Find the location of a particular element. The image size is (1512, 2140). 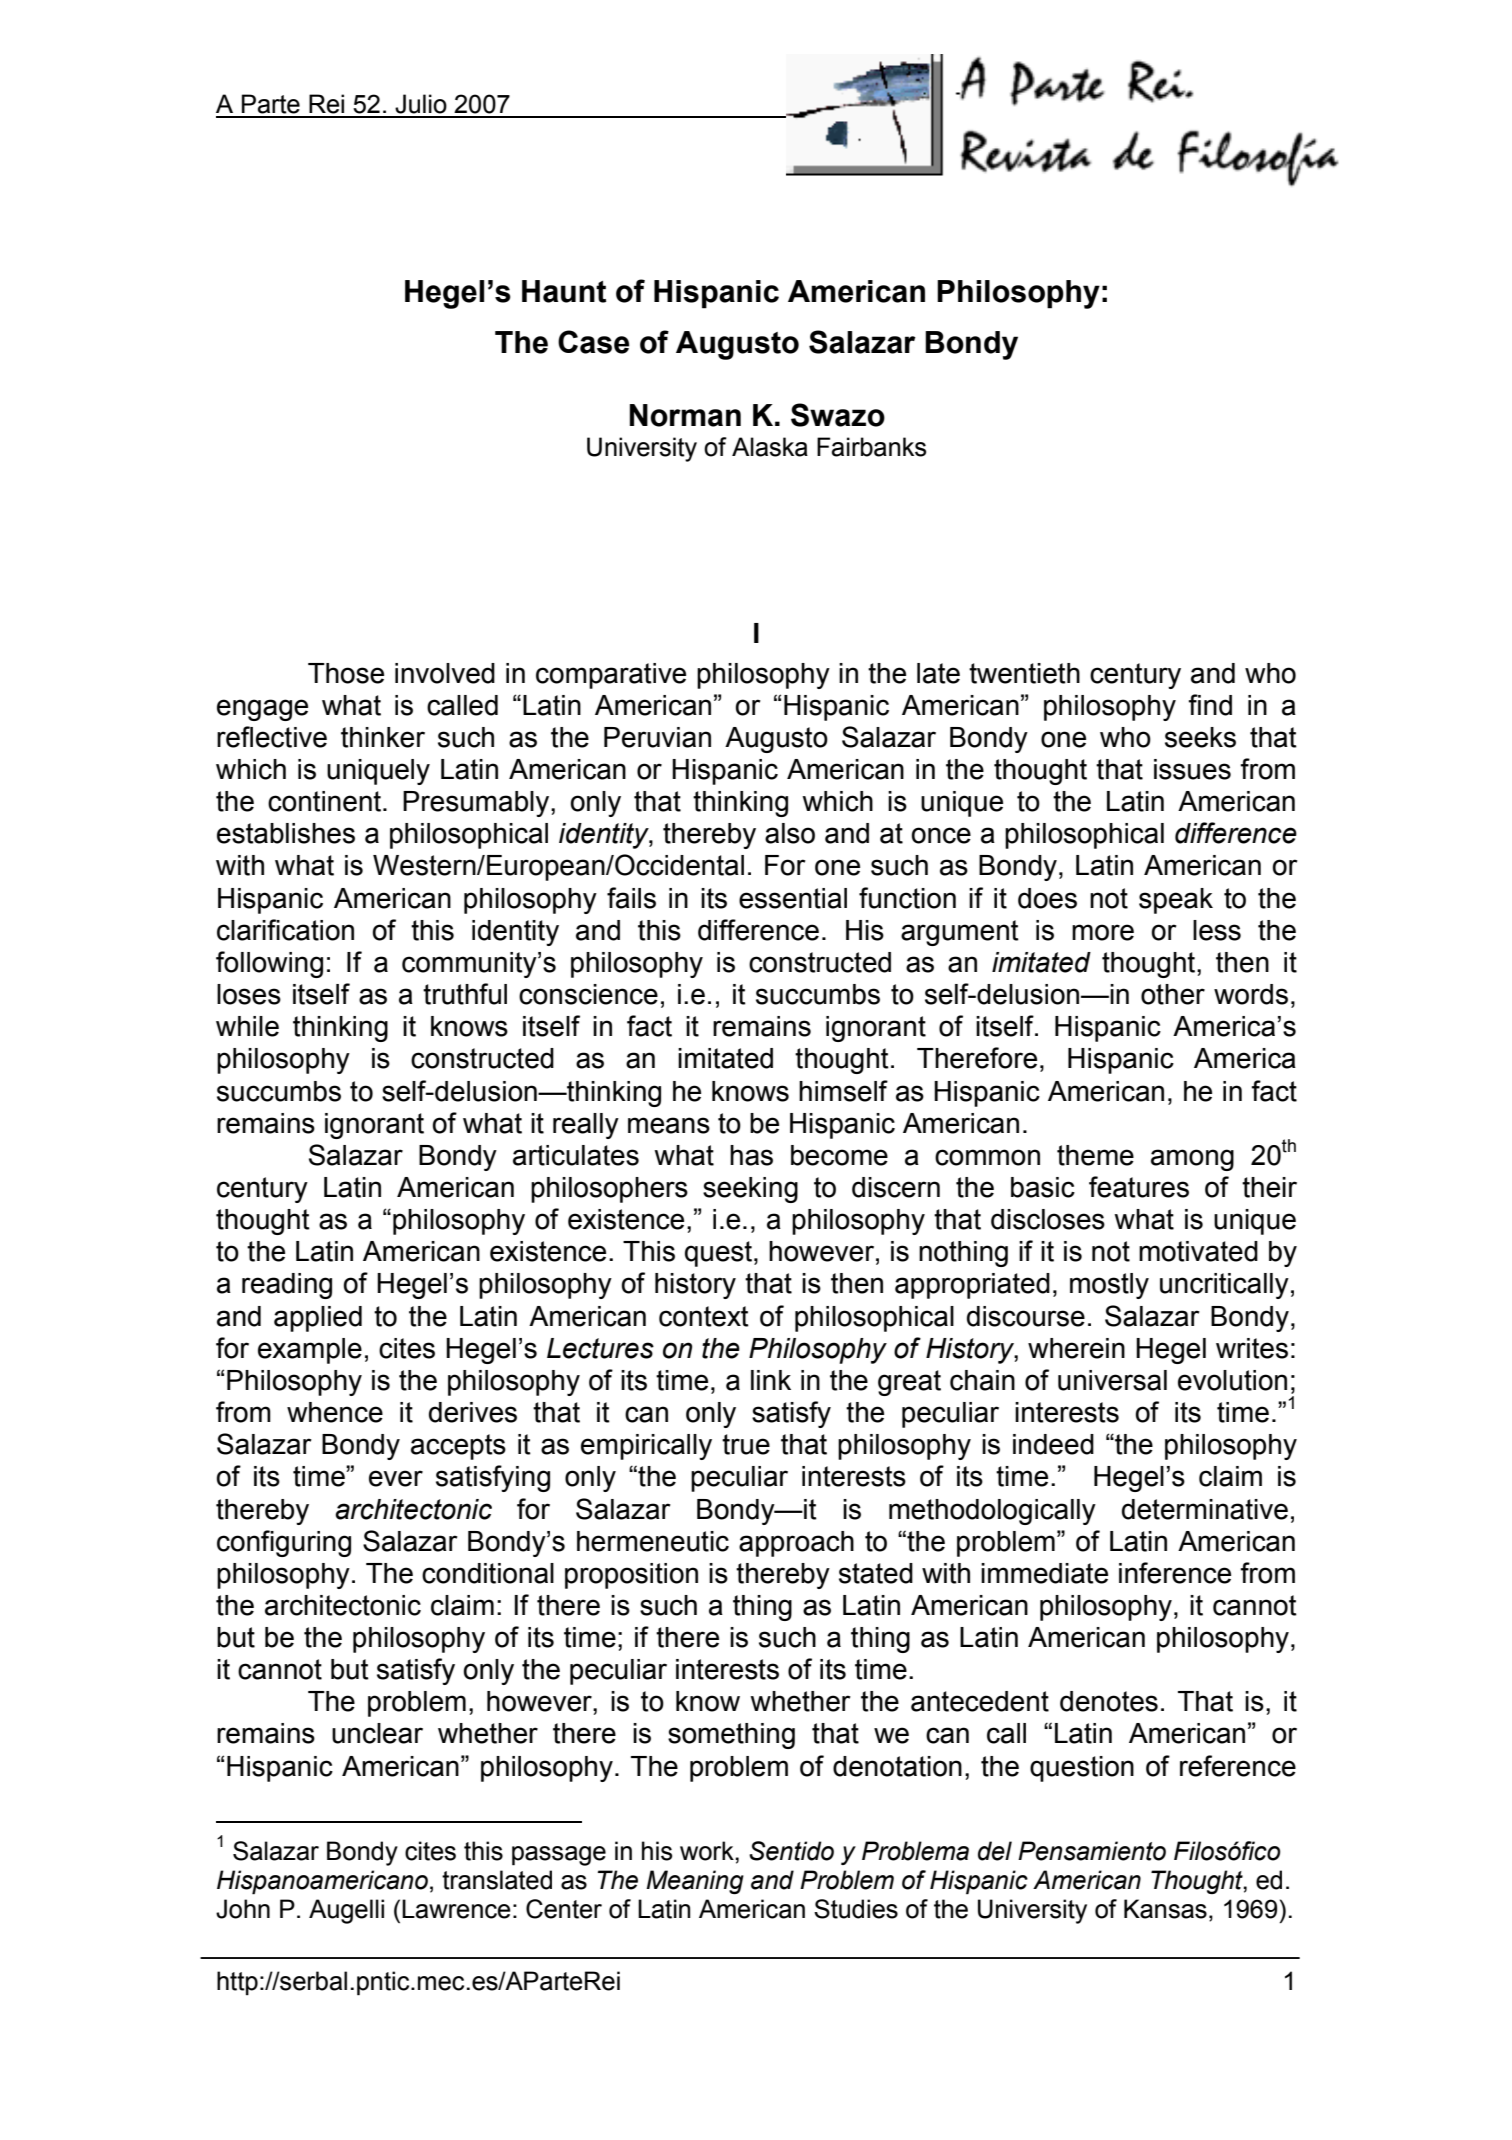

theme is located at coordinates (1095, 1155).
